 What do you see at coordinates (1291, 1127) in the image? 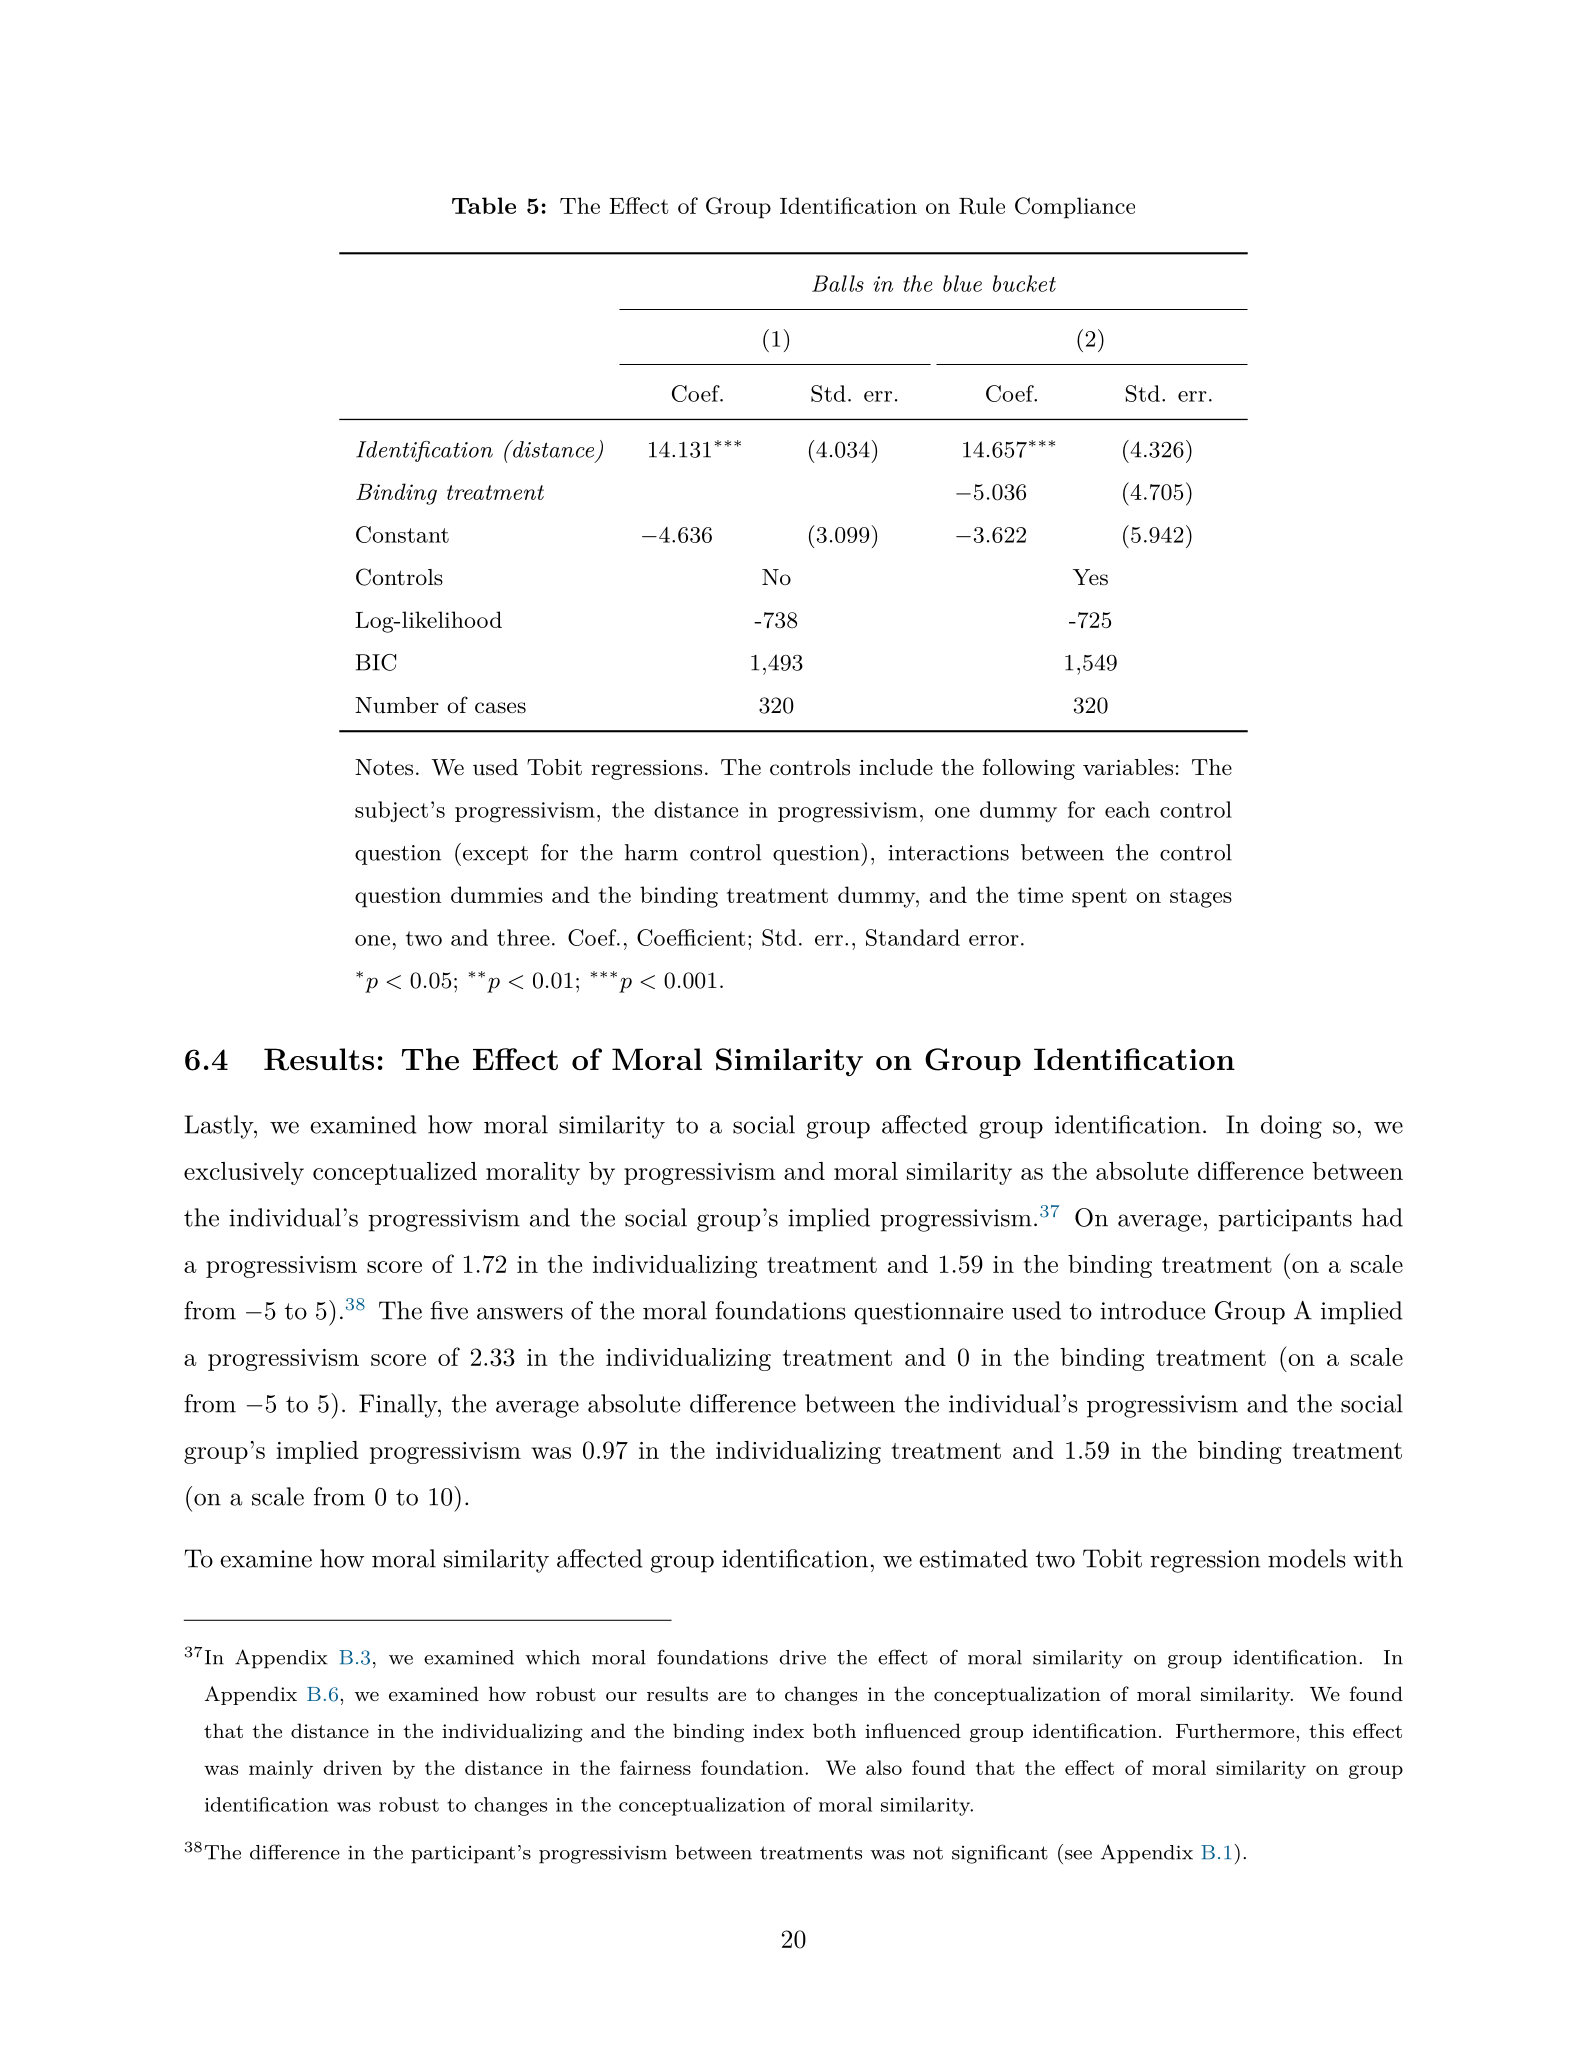
I see `doing` at bounding box center [1291, 1127].
